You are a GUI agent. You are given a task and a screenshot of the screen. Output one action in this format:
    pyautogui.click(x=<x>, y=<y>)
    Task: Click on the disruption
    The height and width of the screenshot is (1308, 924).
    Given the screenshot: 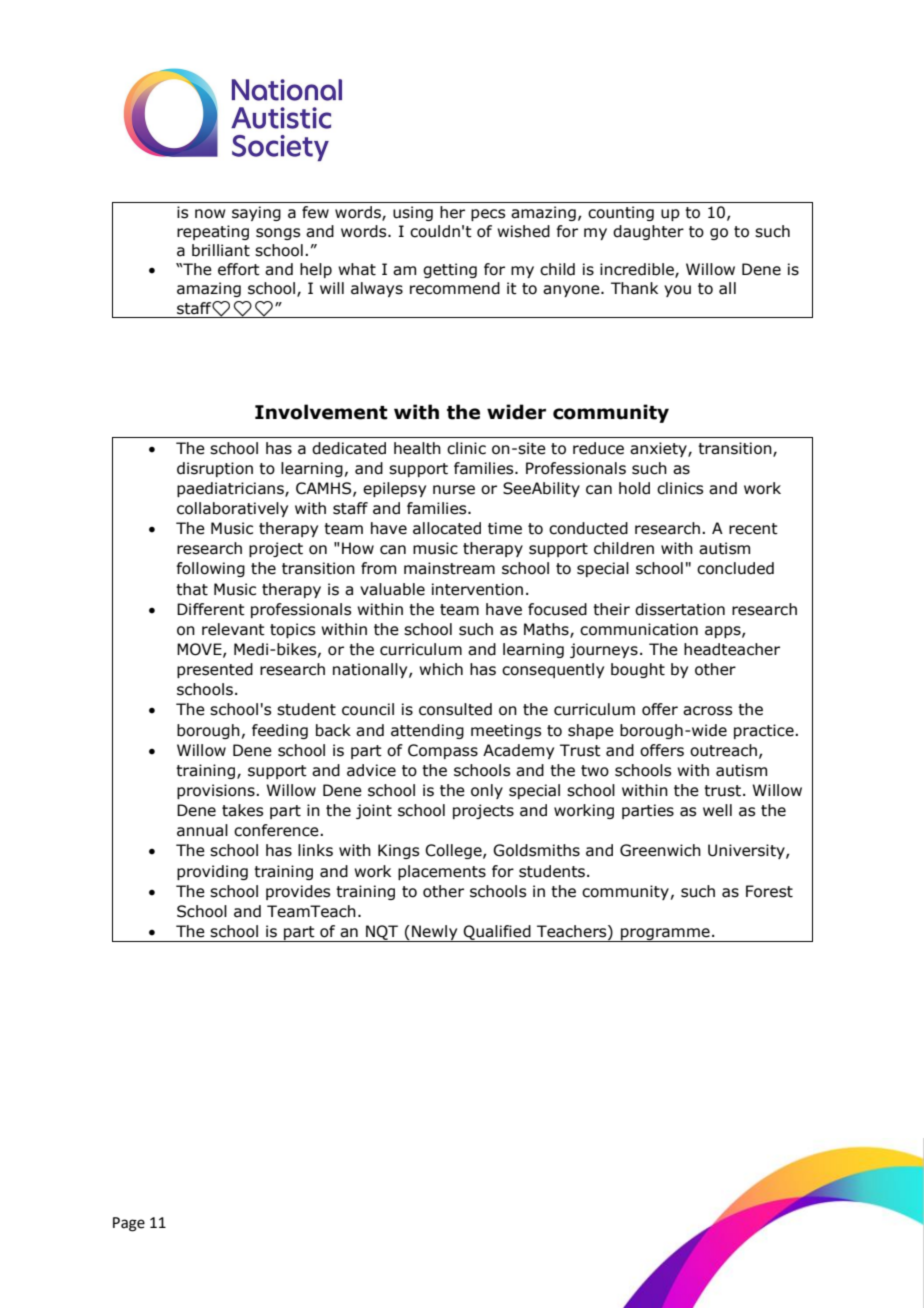 What is the action you would take?
    pyautogui.click(x=215, y=469)
